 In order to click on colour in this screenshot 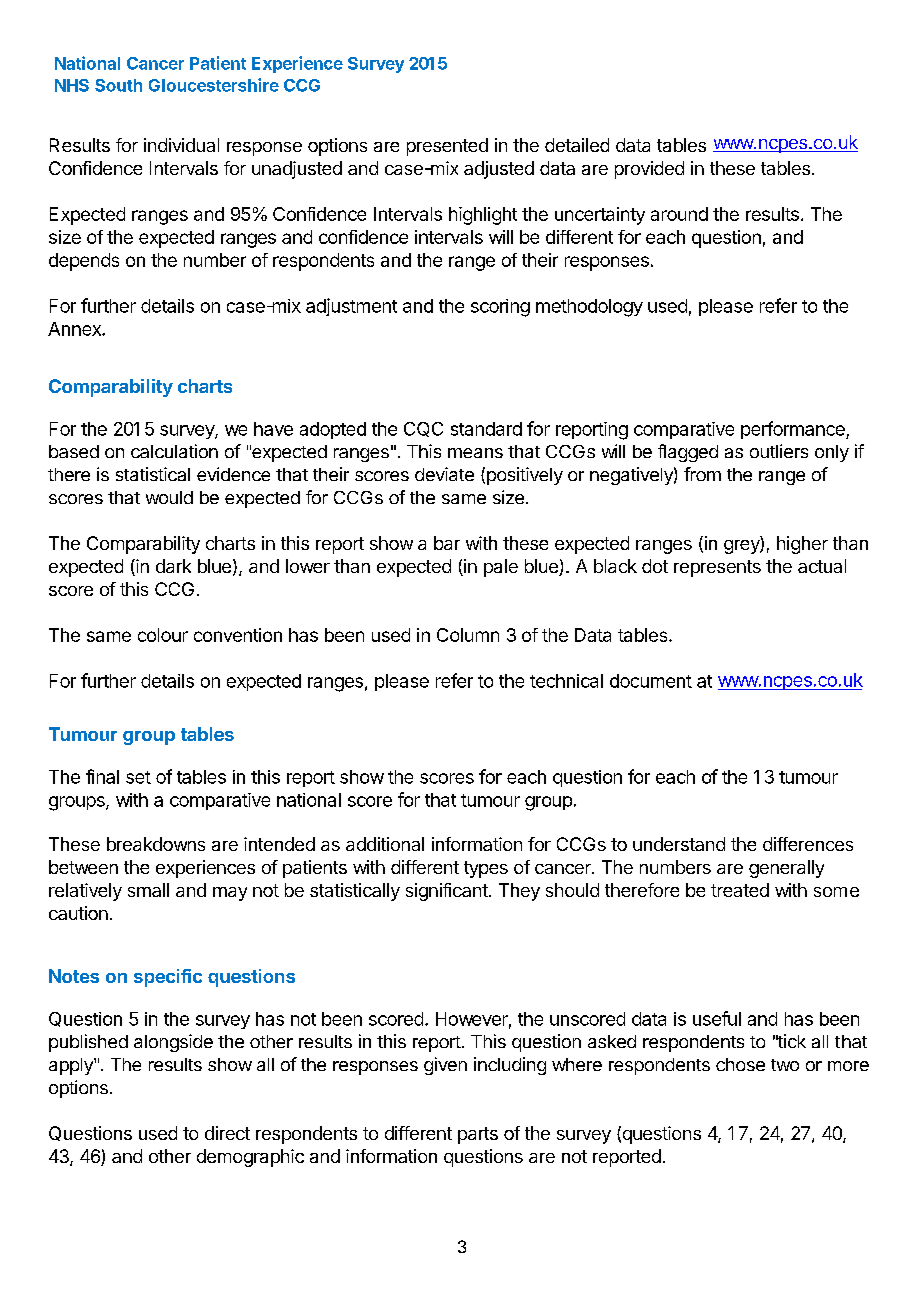, I will do `click(163, 635)`.
